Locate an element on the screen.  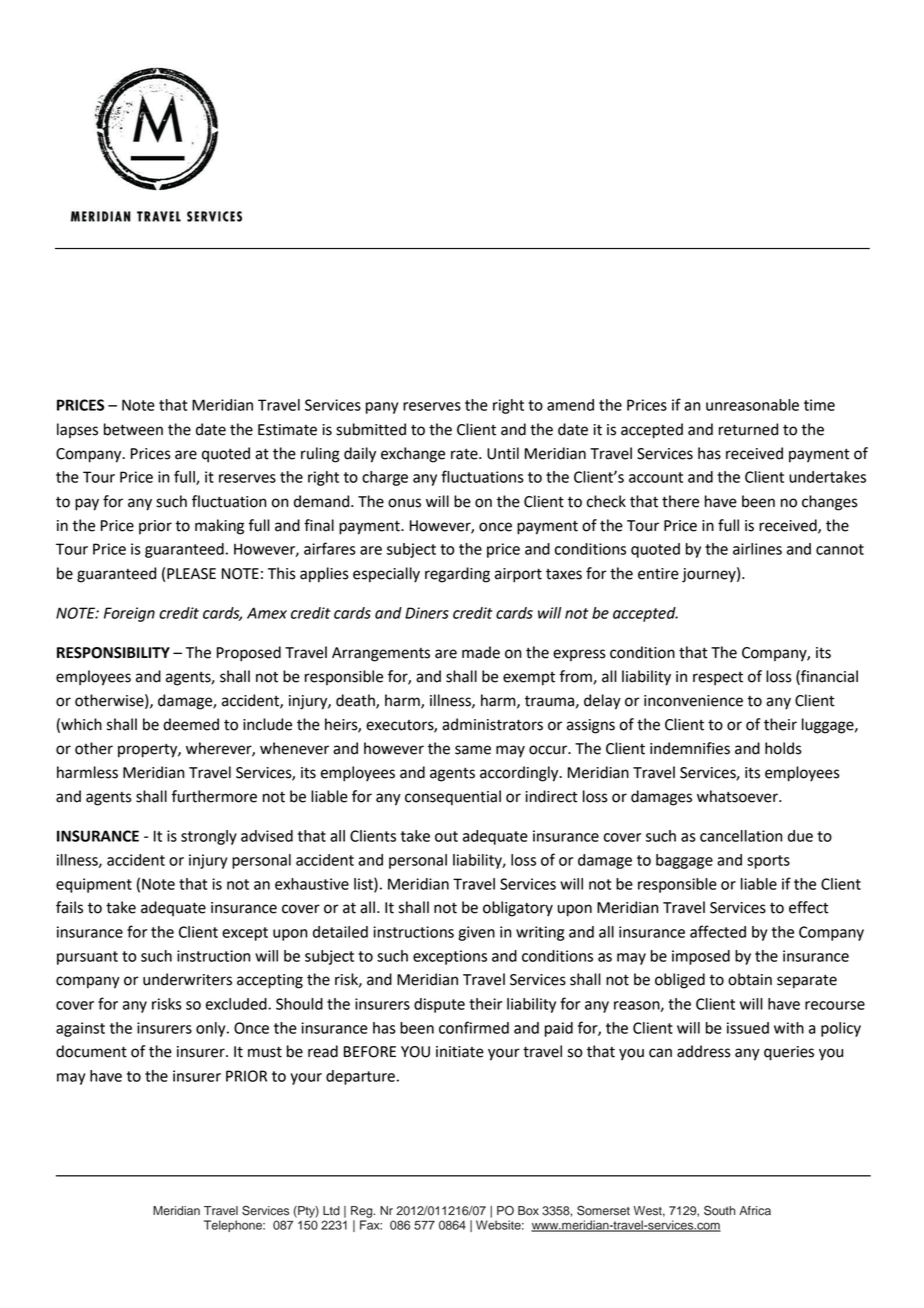
consequential is located at coordinates (453, 798).
